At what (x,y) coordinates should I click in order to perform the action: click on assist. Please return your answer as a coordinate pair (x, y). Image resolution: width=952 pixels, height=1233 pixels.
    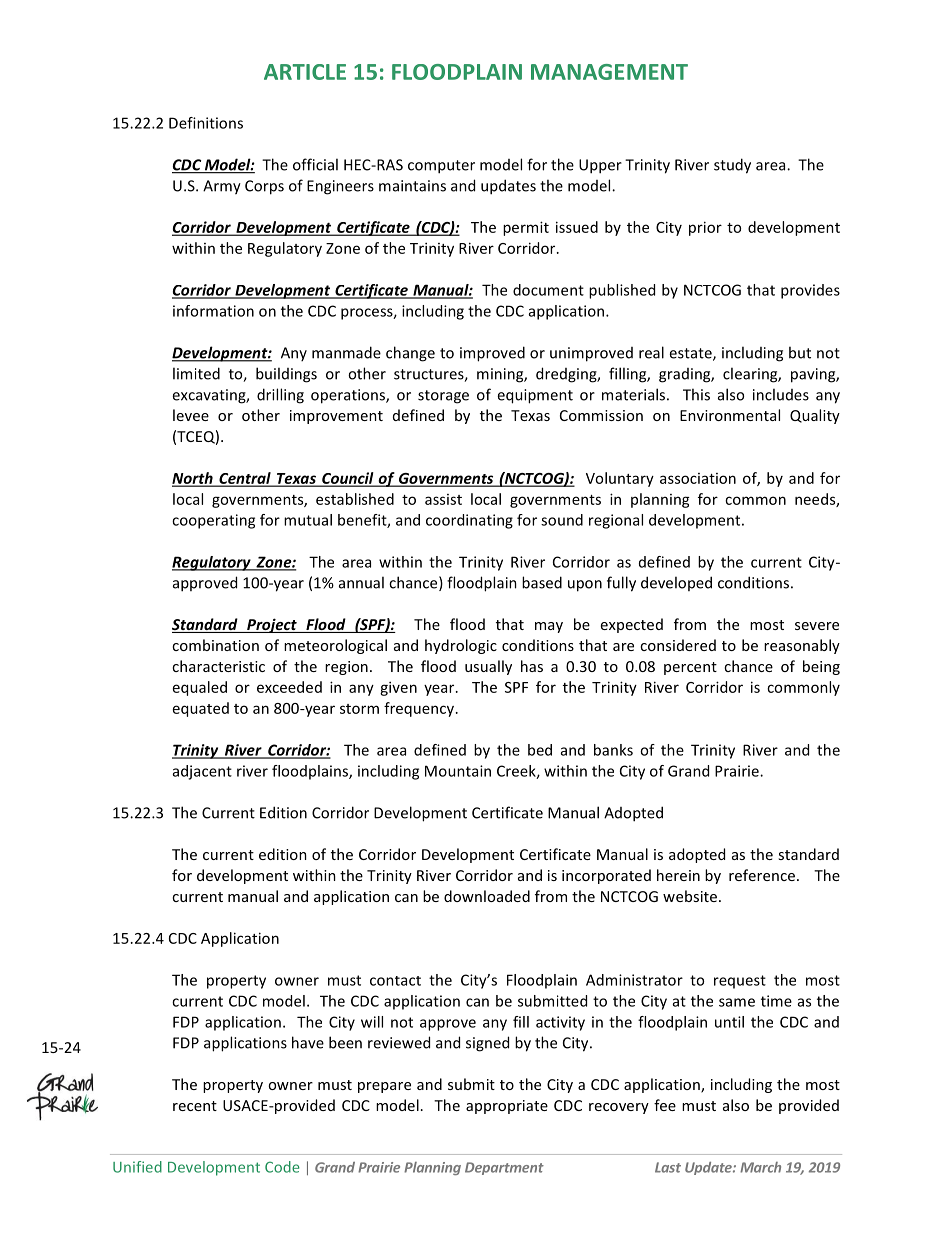
    Looking at the image, I should click on (443, 499).
